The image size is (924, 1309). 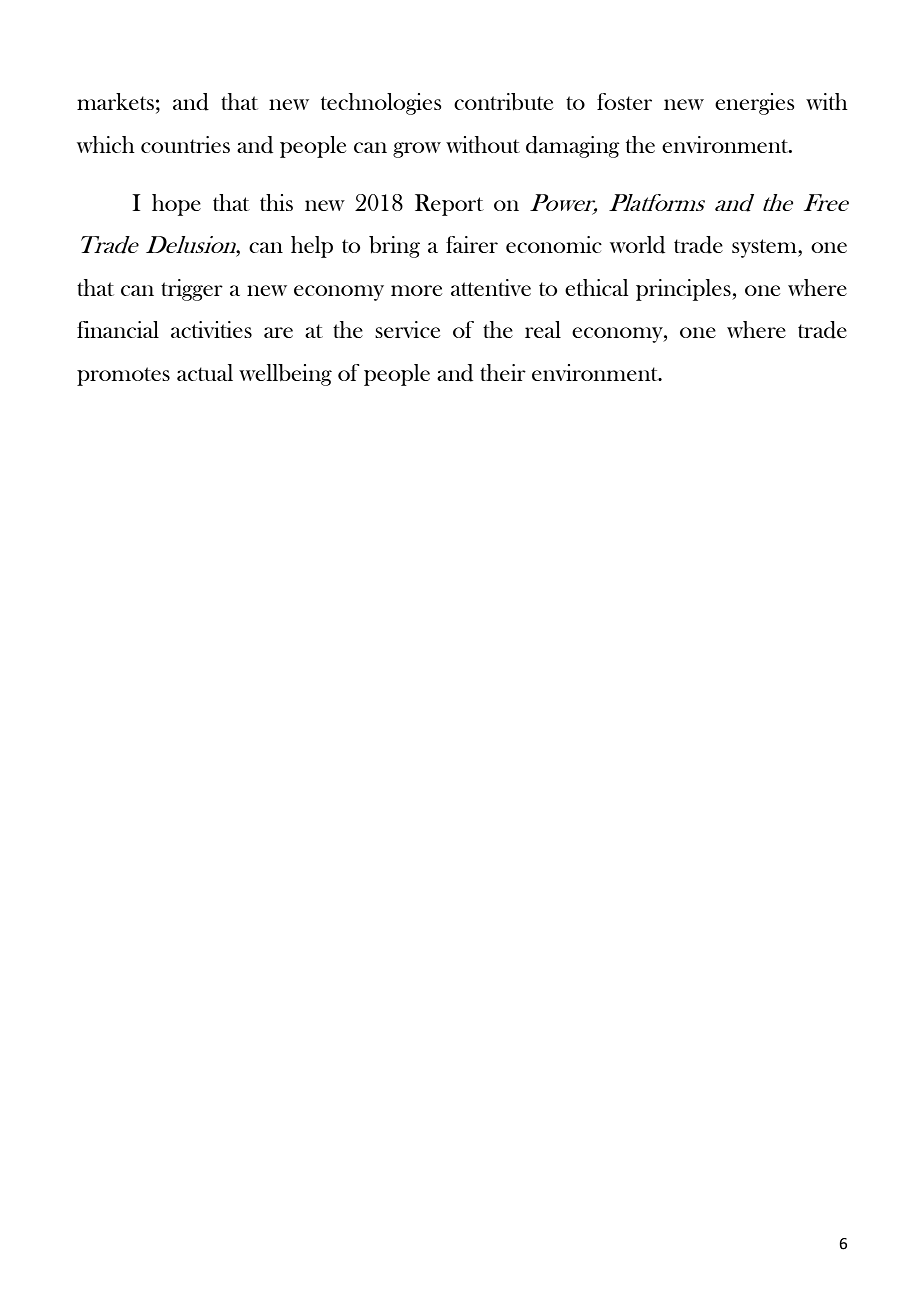 What do you see at coordinates (624, 101) in the document?
I see `foster` at bounding box center [624, 101].
